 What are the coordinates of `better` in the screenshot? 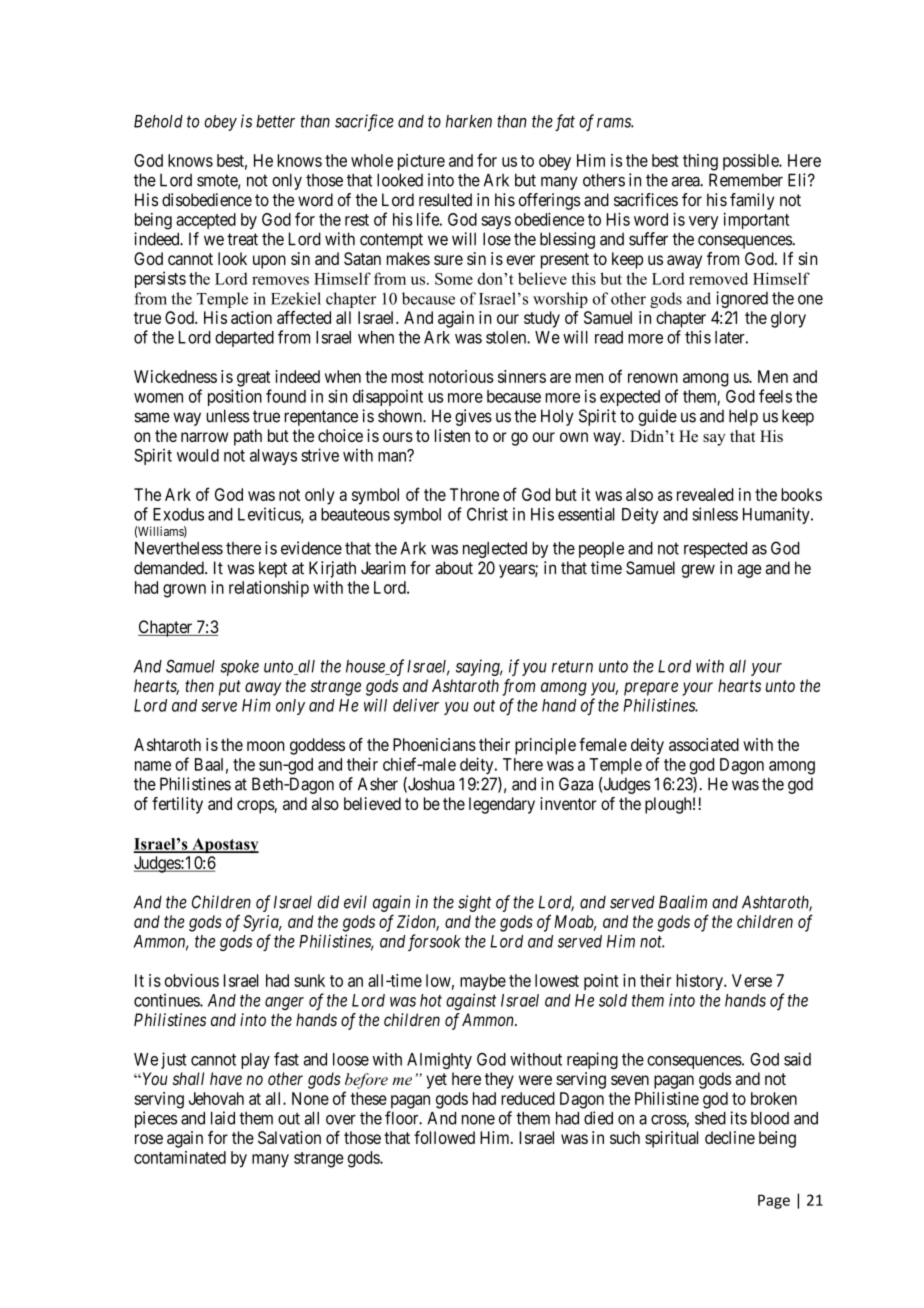 It's located at (275, 121).
